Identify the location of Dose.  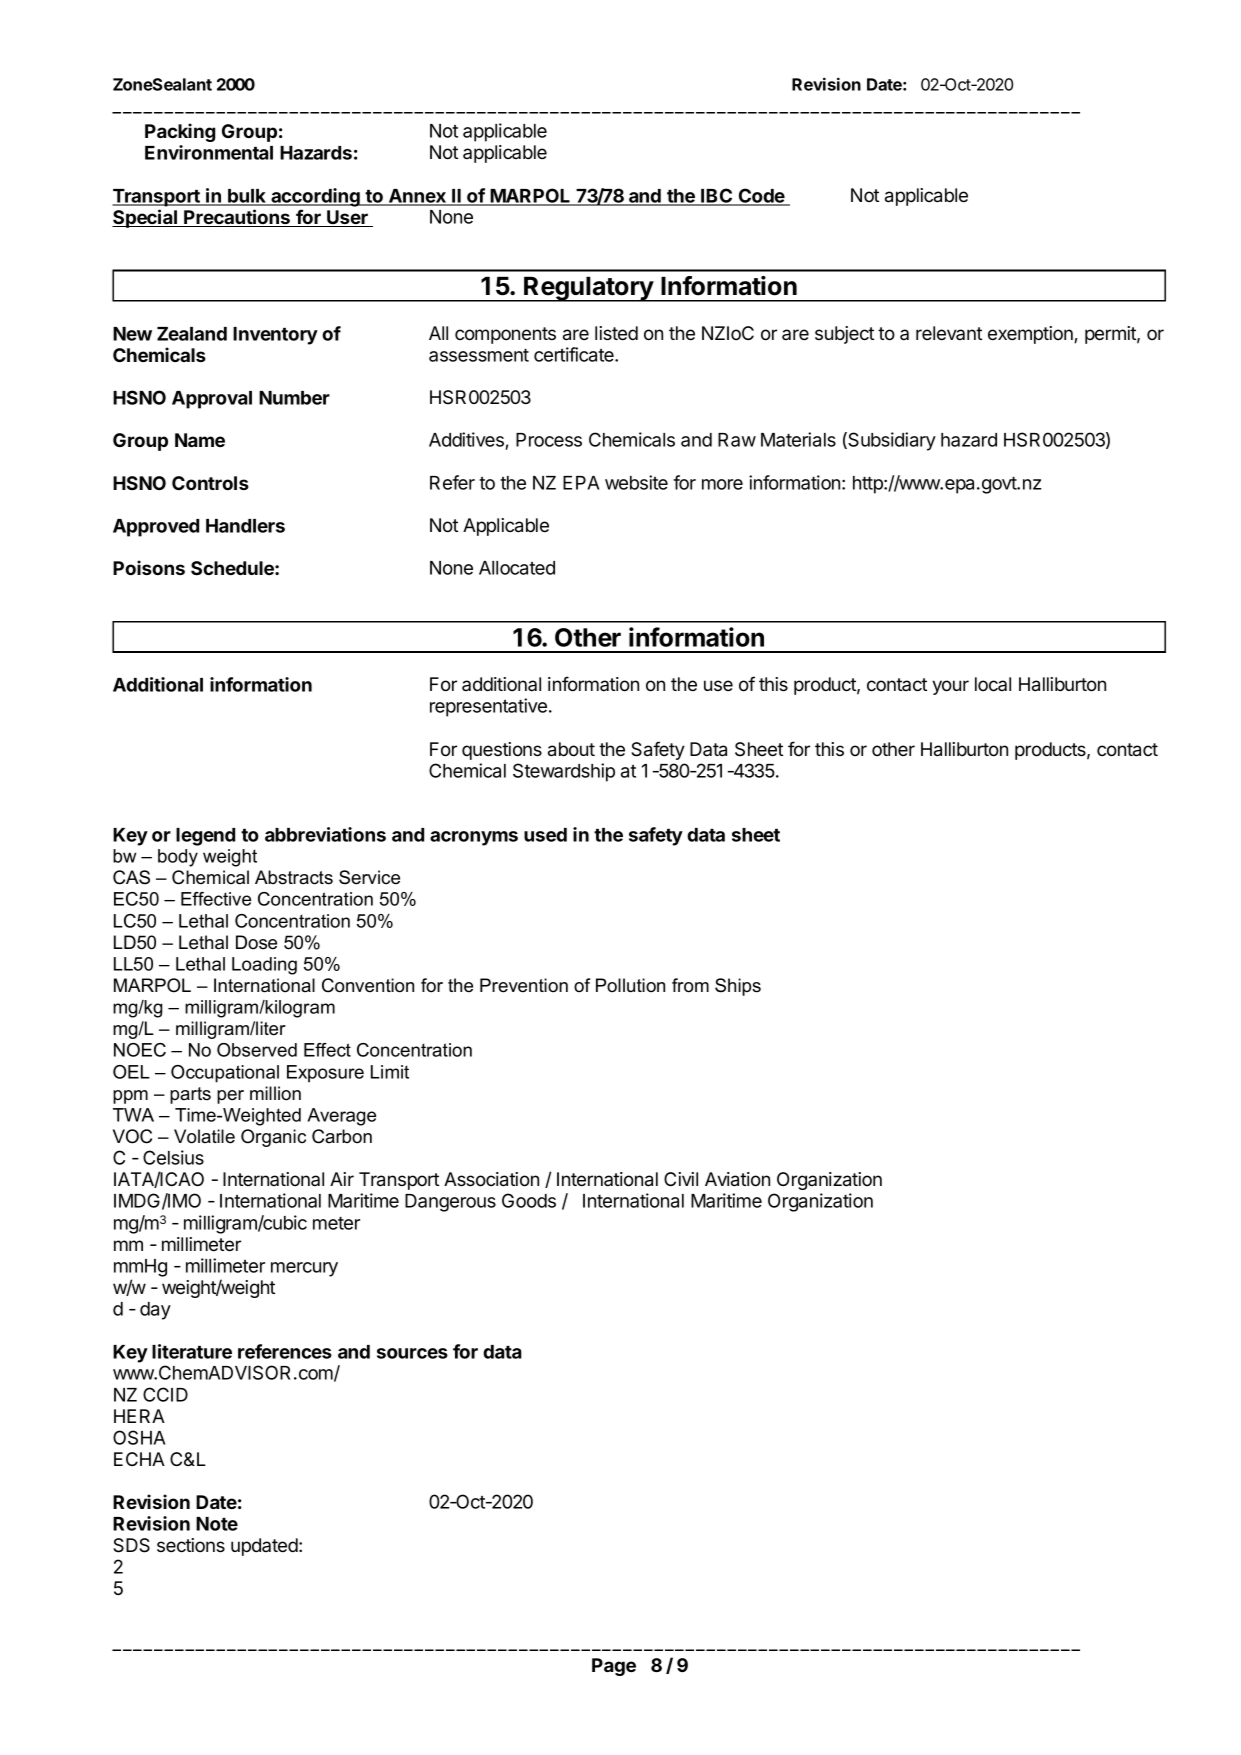
(256, 942).
